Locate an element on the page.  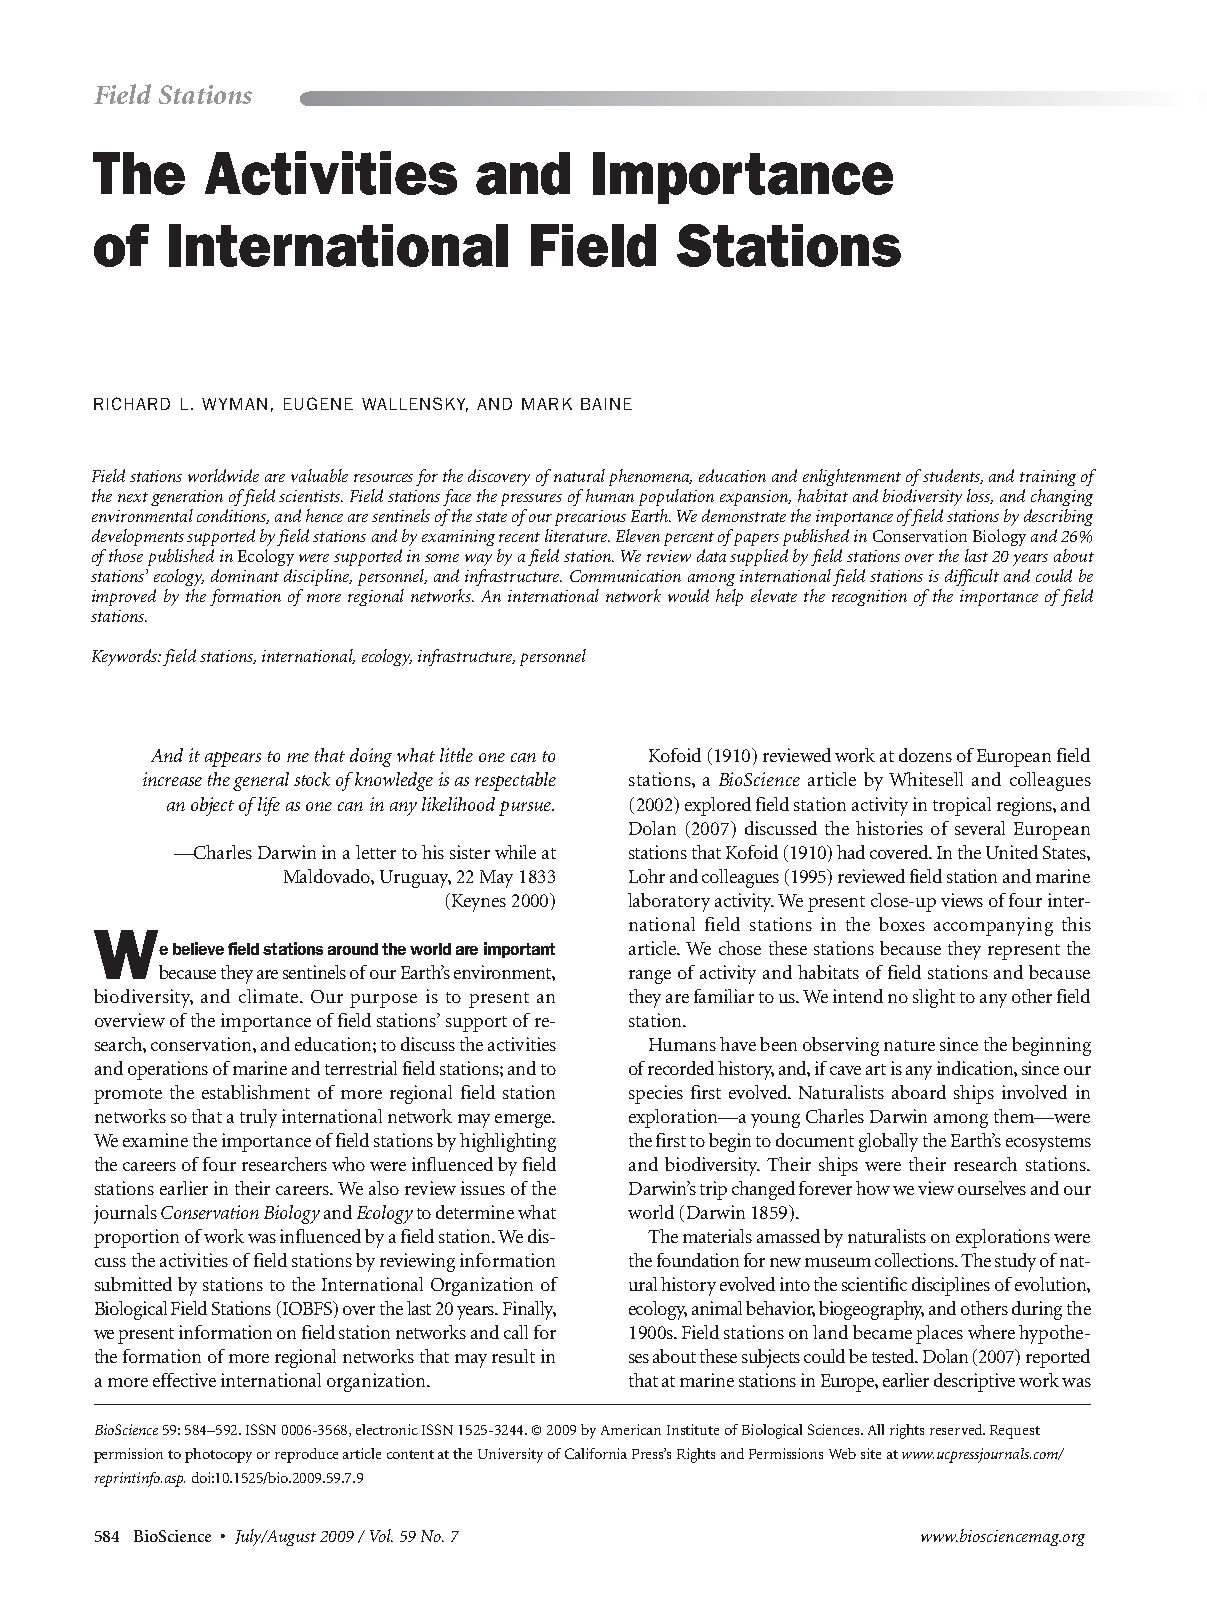
loss is located at coordinates (980, 496).
